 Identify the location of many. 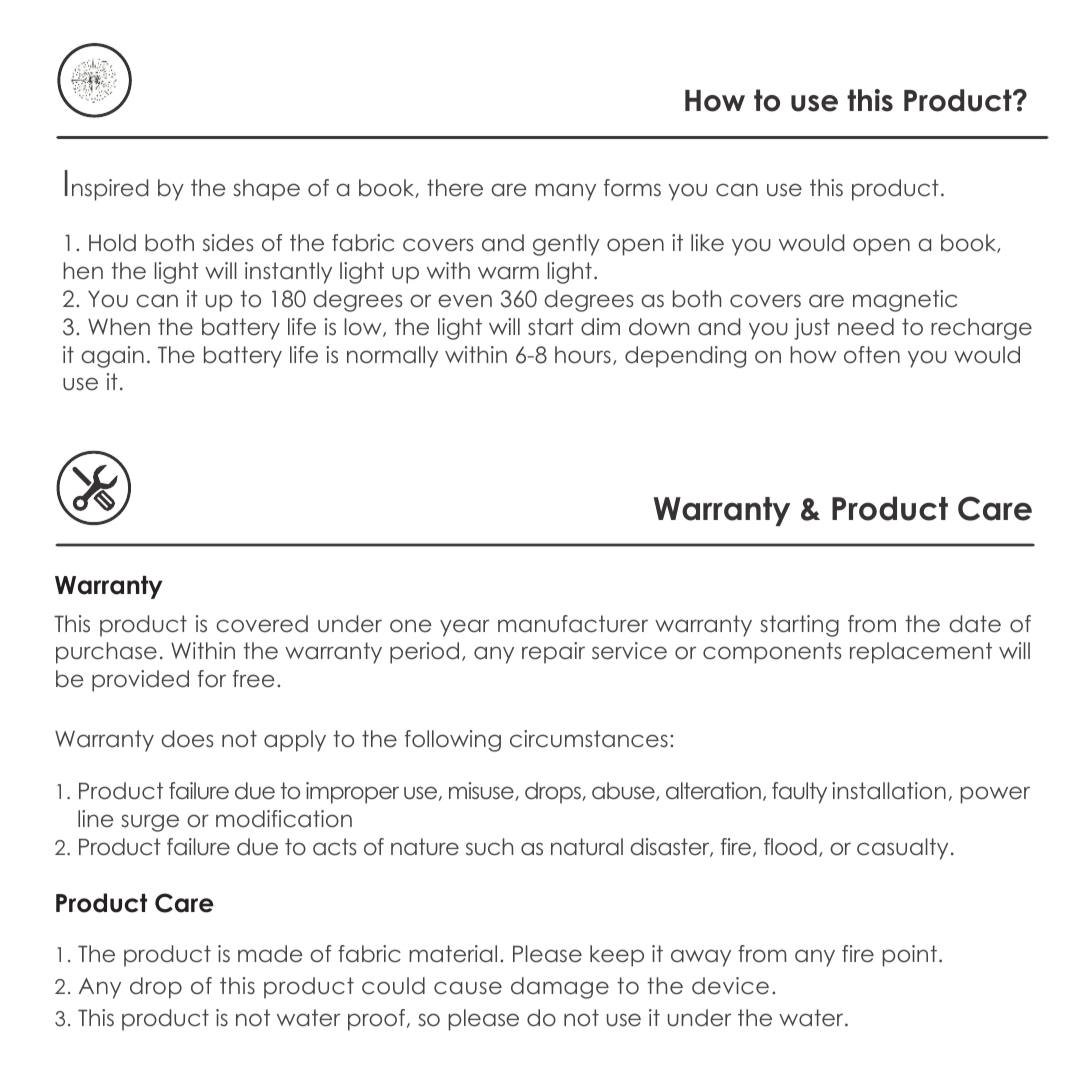
(565, 192).
